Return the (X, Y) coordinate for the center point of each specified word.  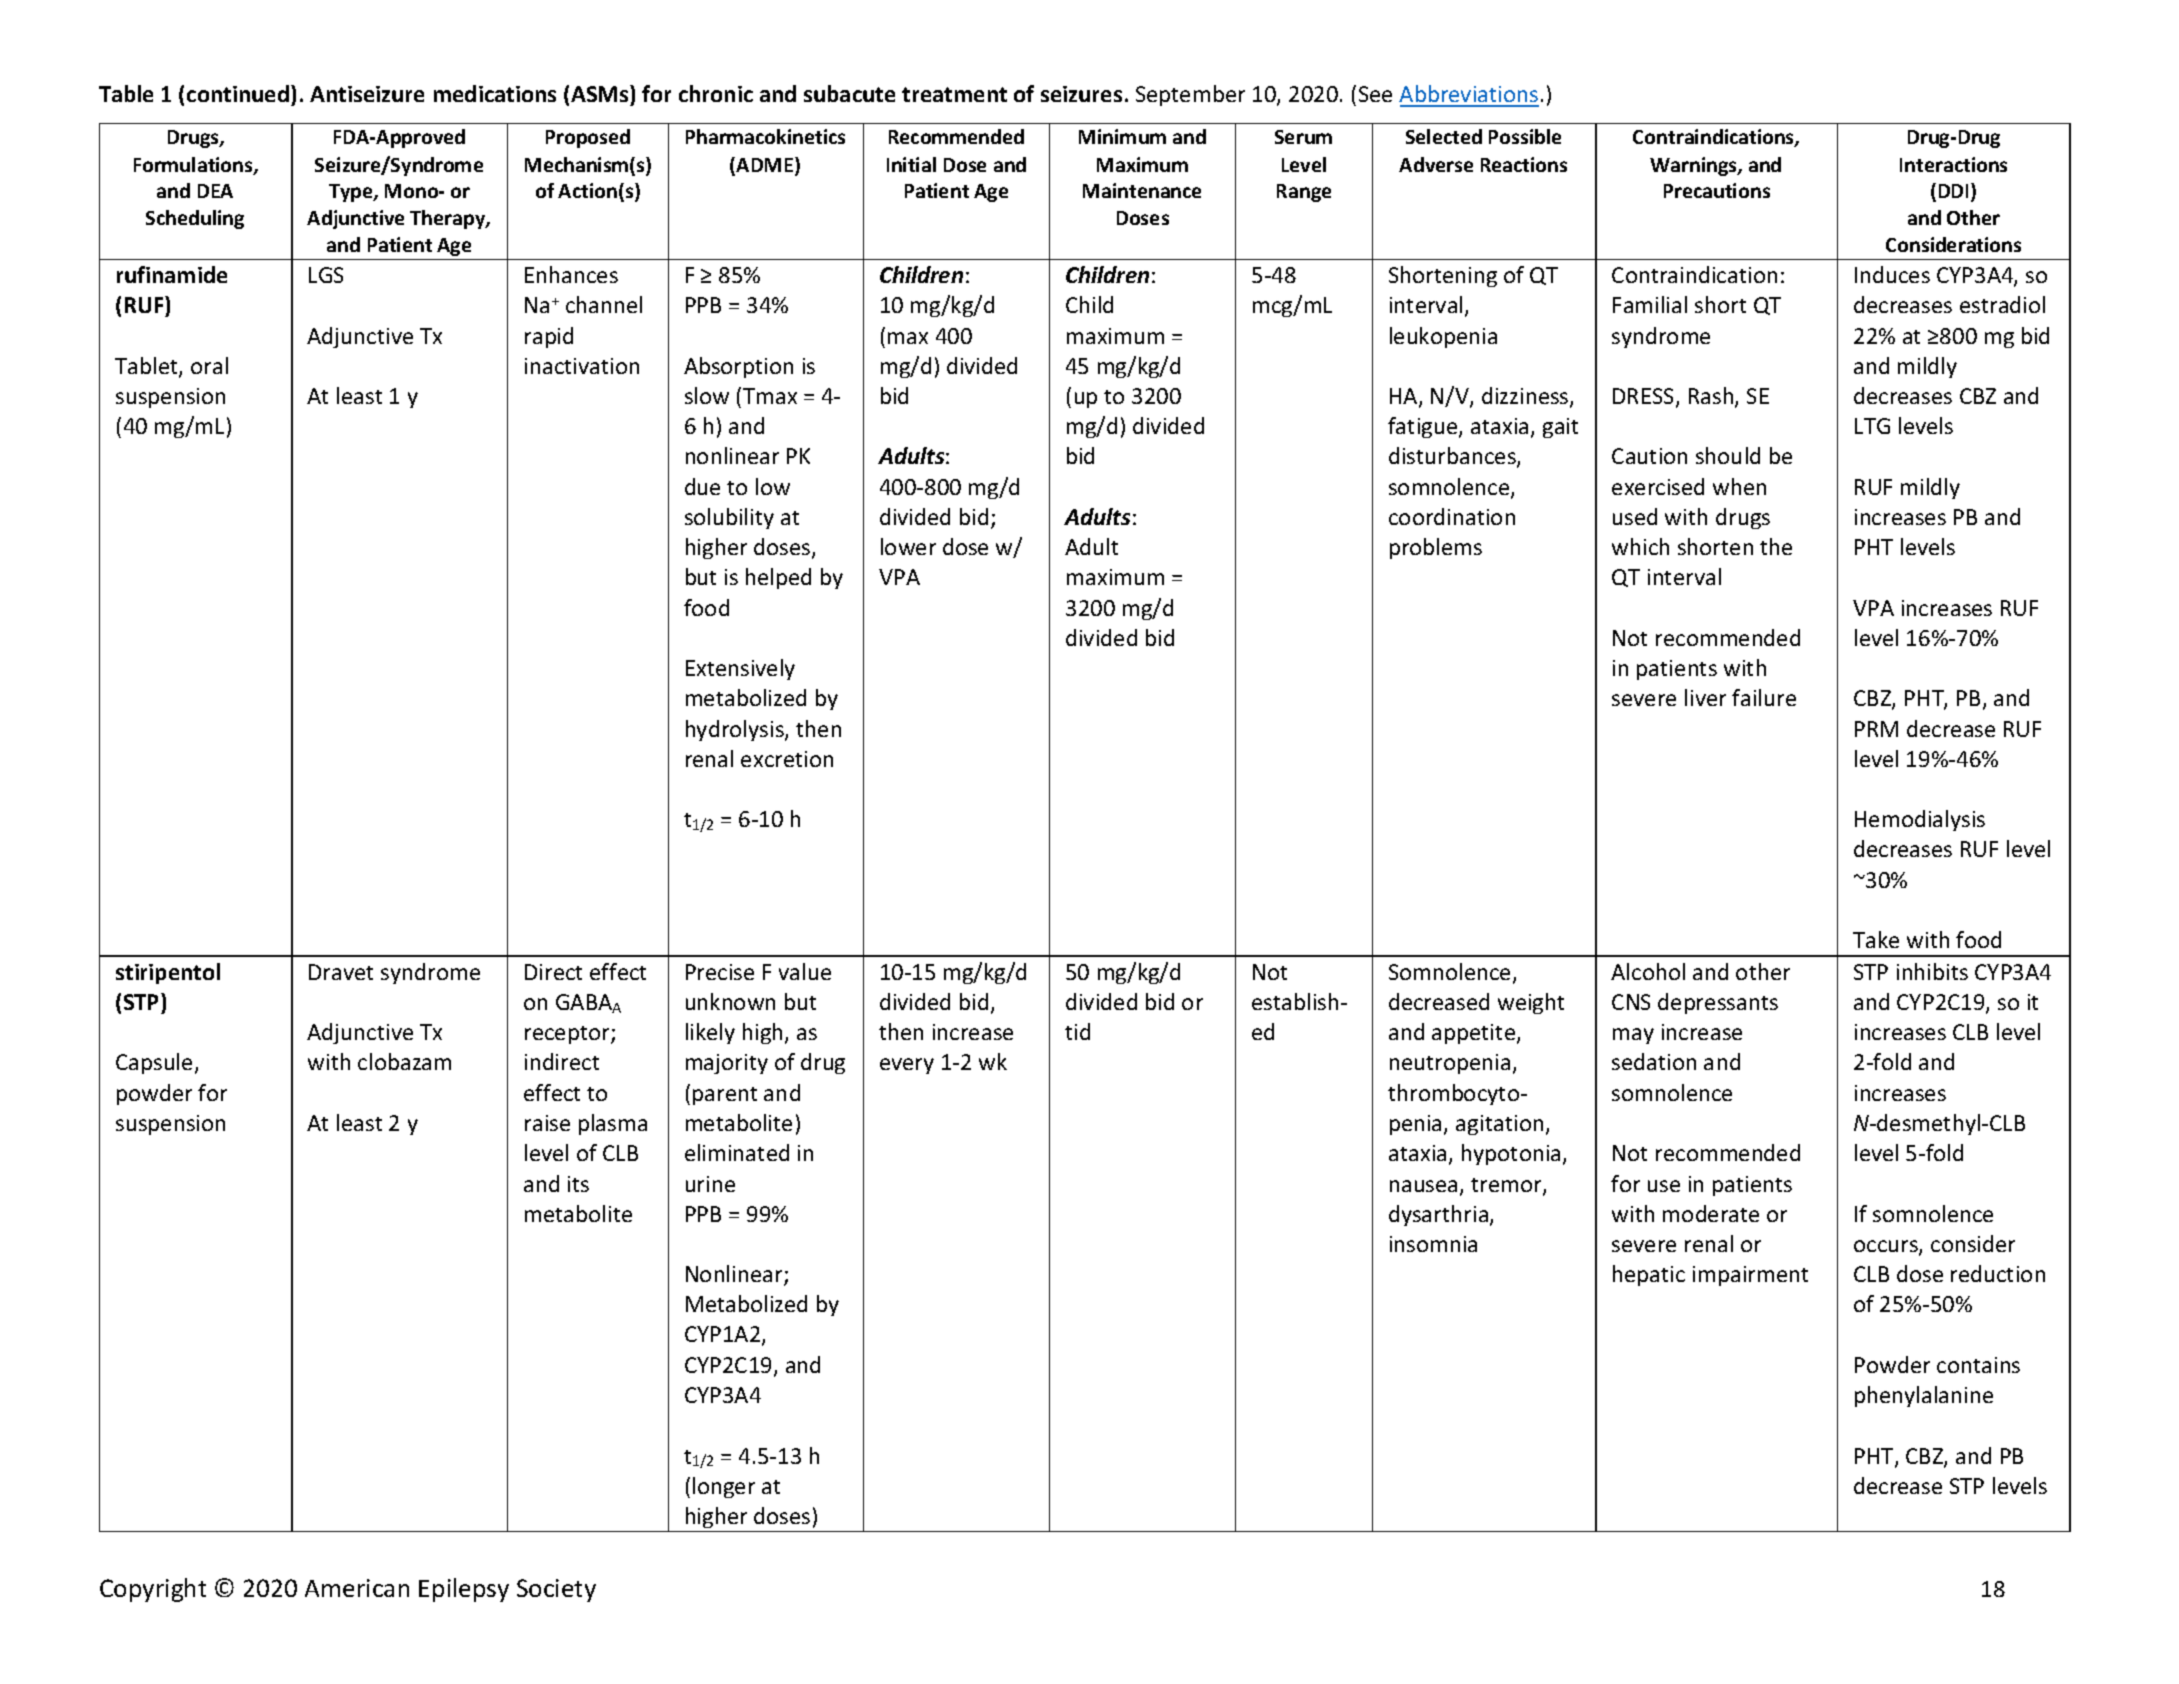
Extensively (740, 669)
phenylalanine (1924, 1396)
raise (547, 1123)
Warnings (1694, 166)
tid (1077, 1031)
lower (908, 546)
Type (352, 193)
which (1640, 546)
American (357, 1588)
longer (724, 1487)
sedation (1654, 1061)
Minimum (1122, 136)
